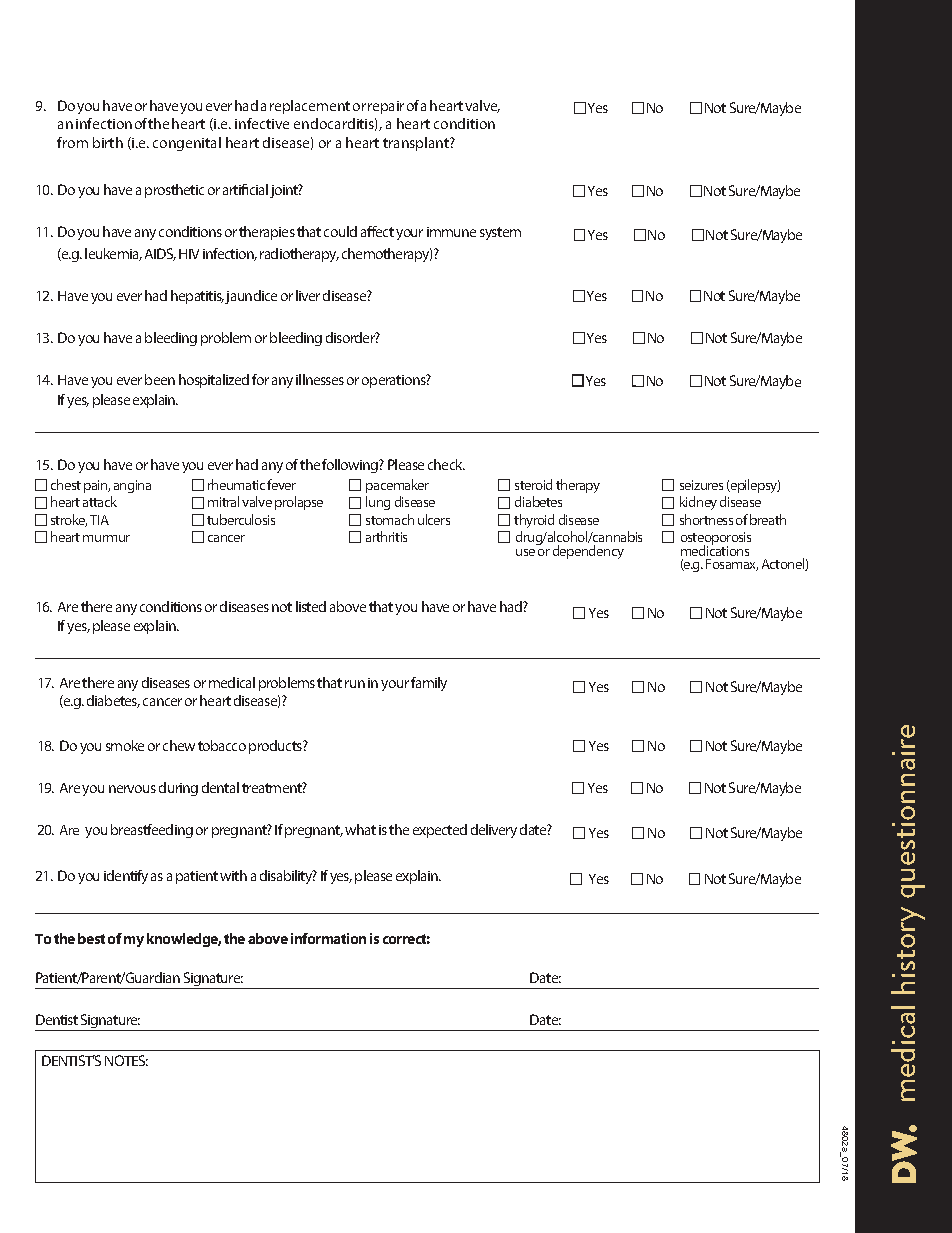 This screenshot has height=1233, width=952. I want to click on ulcers, so click(434, 519).
